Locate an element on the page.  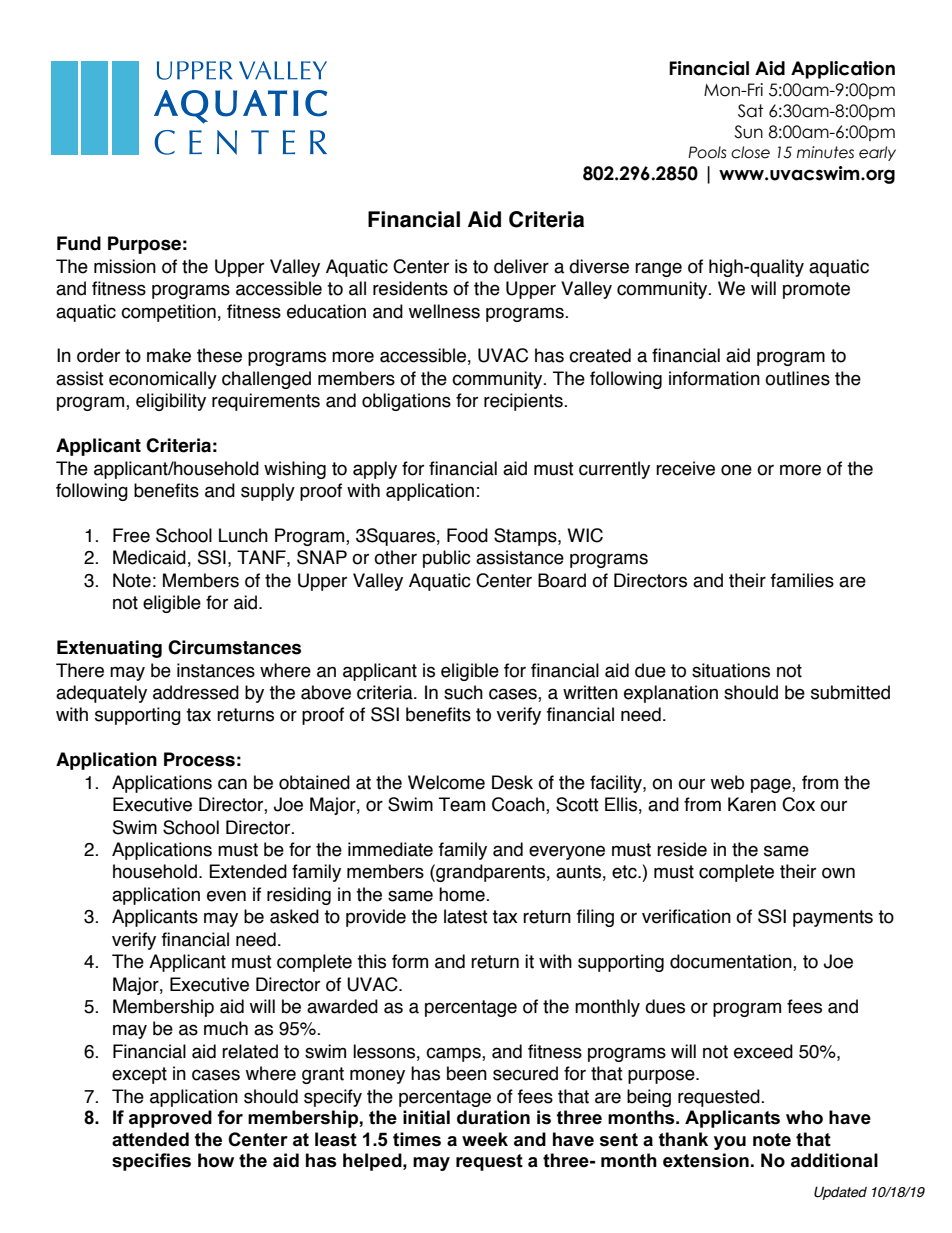
close is located at coordinates (750, 152).
